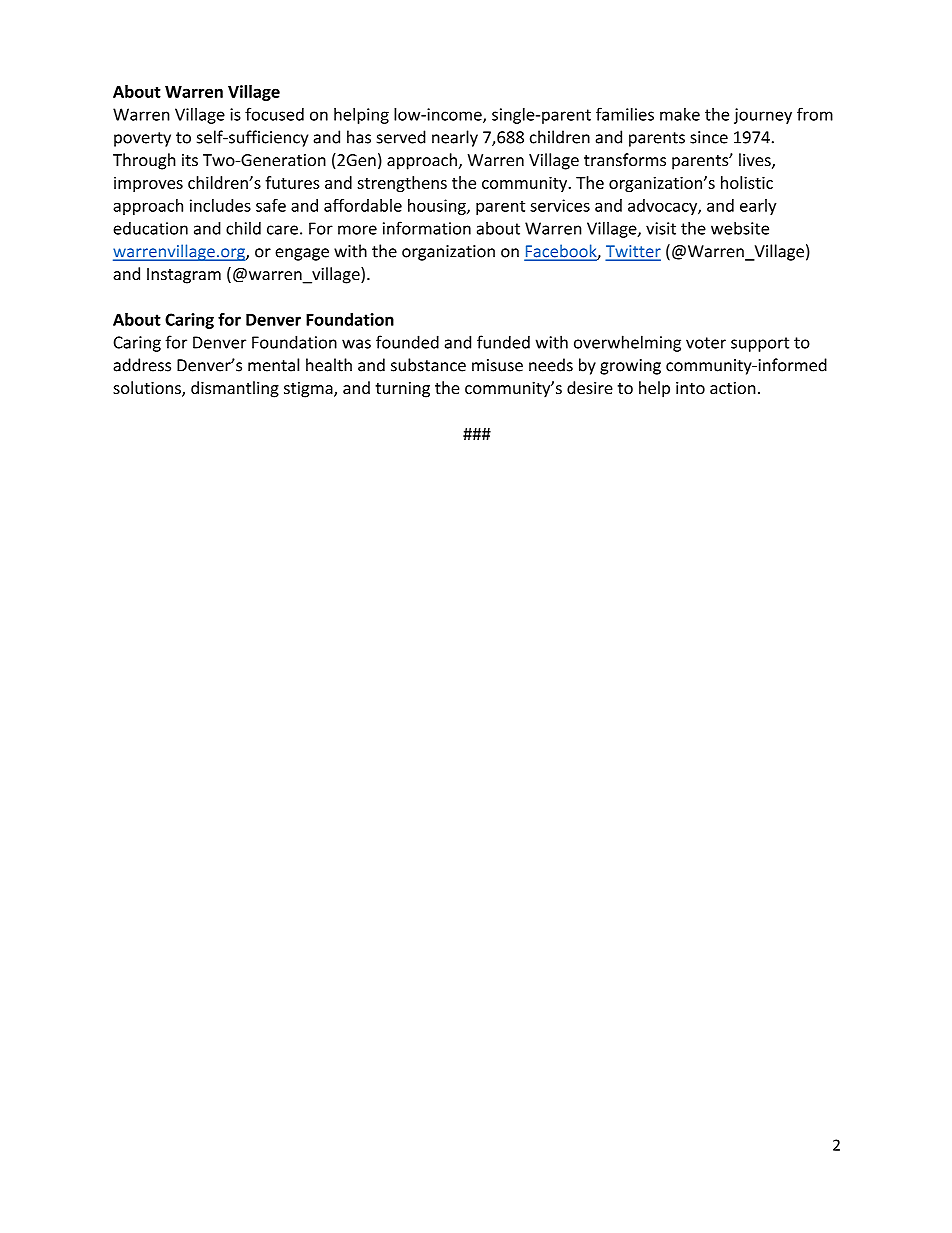 The image size is (952, 1233). What do you see at coordinates (401, 137) in the image?
I see `served` at bounding box center [401, 137].
